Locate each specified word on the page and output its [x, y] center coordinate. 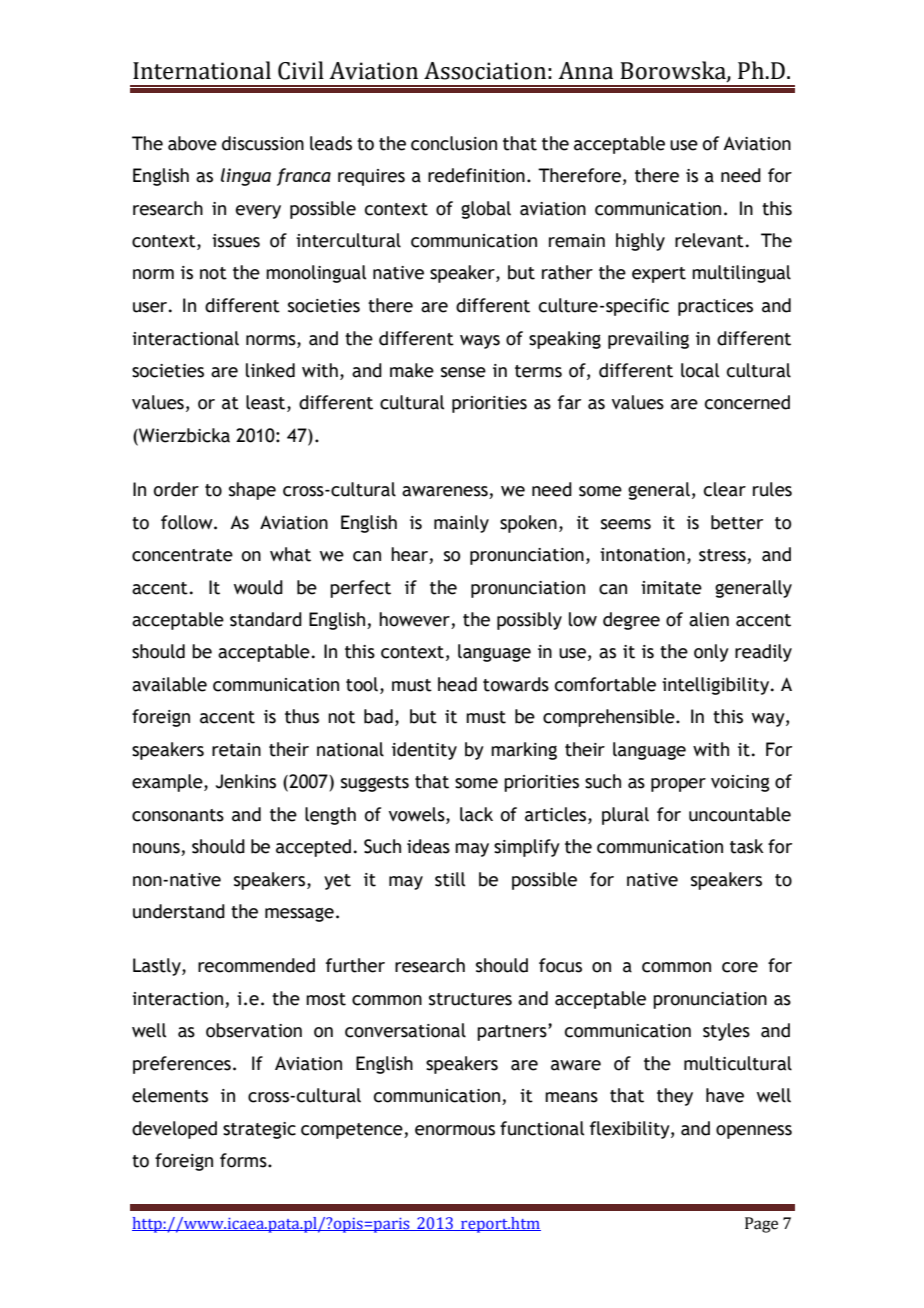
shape [252, 491]
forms [244, 1160]
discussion [263, 143]
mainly [461, 524]
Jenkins [246, 781]
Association [485, 71]
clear [725, 489]
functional [542, 1128]
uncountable [740, 814]
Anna [585, 71]
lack [476, 814]
